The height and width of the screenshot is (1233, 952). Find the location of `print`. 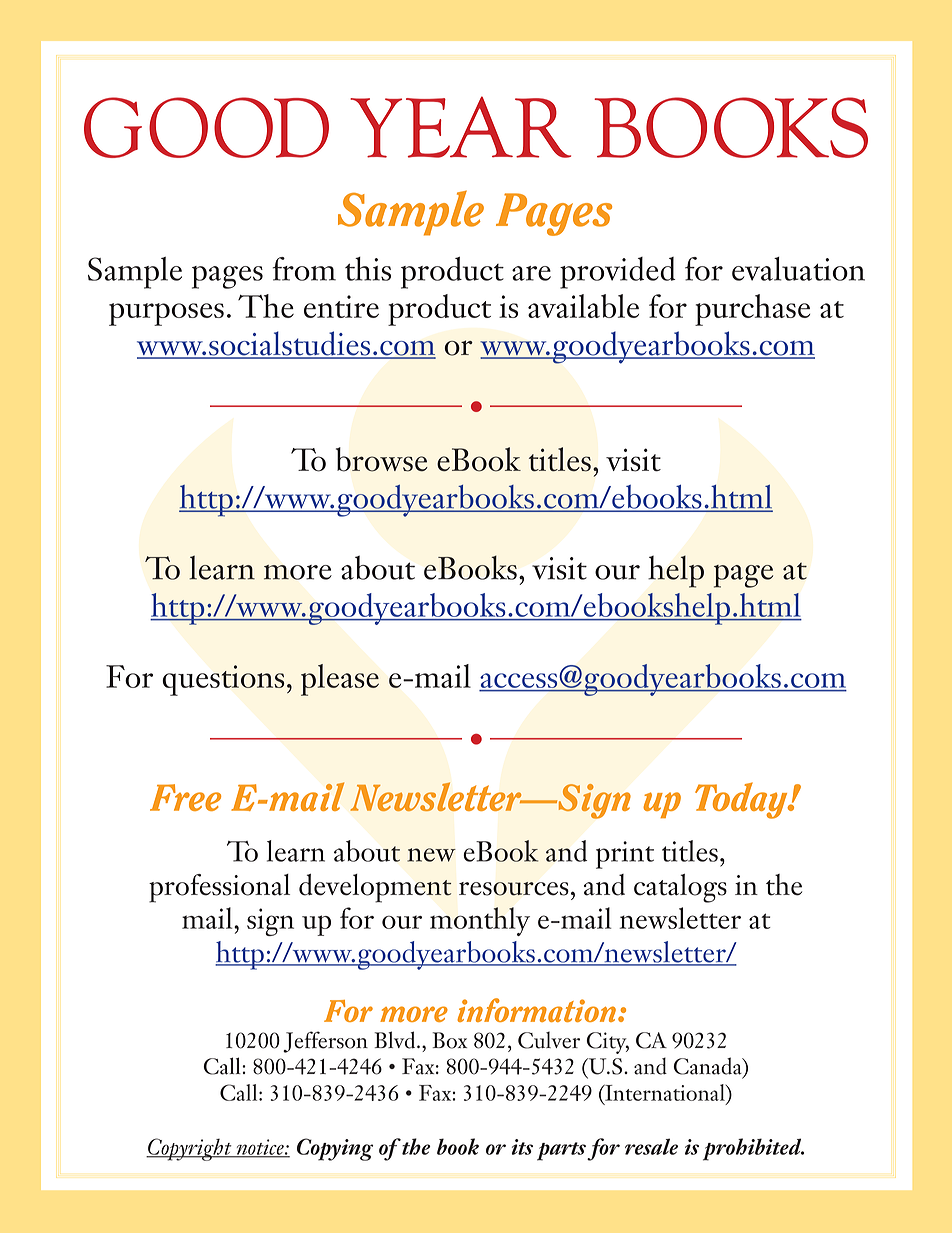

print is located at coordinates (625, 855).
